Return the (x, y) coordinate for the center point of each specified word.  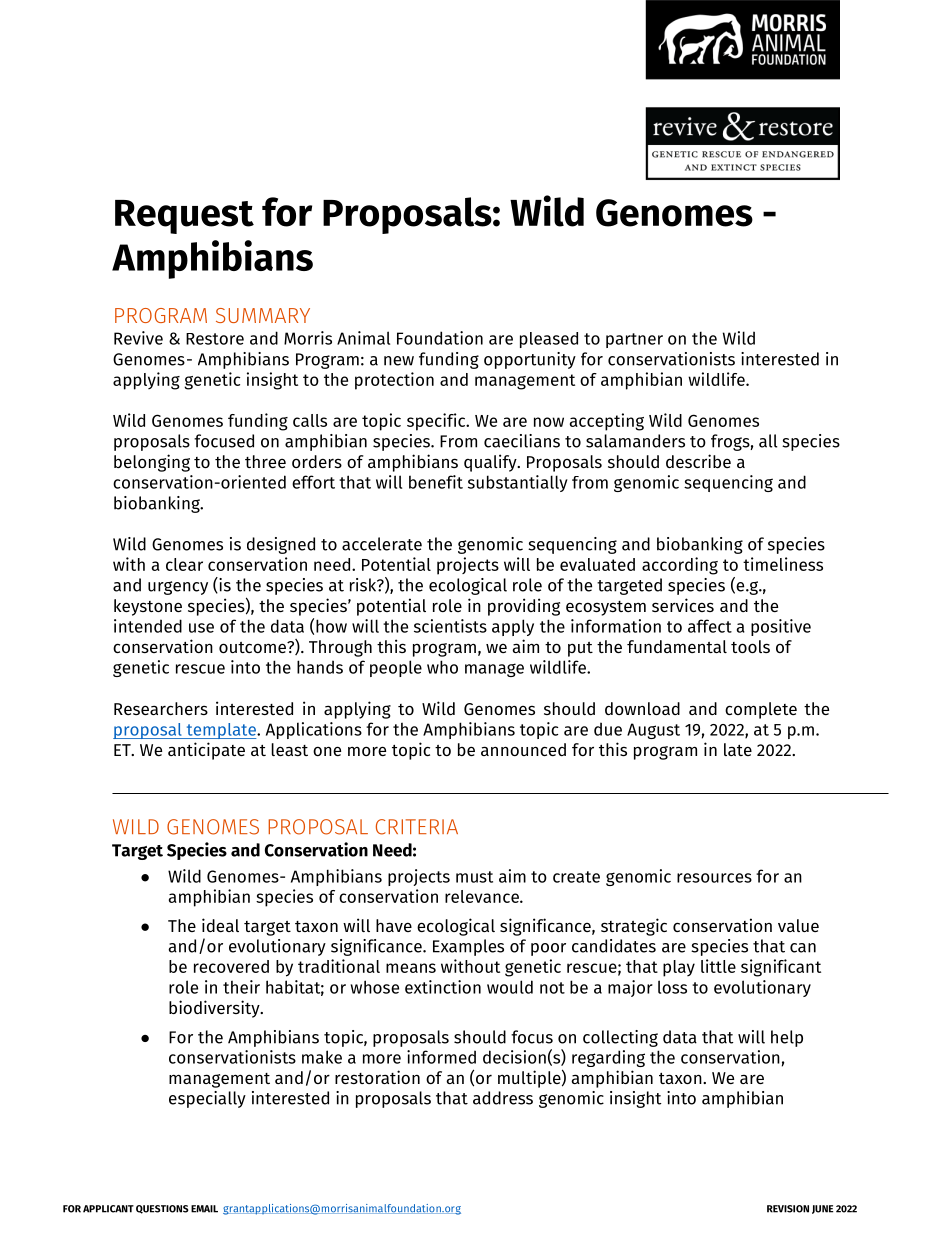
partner (634, 340)
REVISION (788, 1209)
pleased (549, 340)
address (503, 1098)
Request (184, 217)
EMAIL (204, 1209)
